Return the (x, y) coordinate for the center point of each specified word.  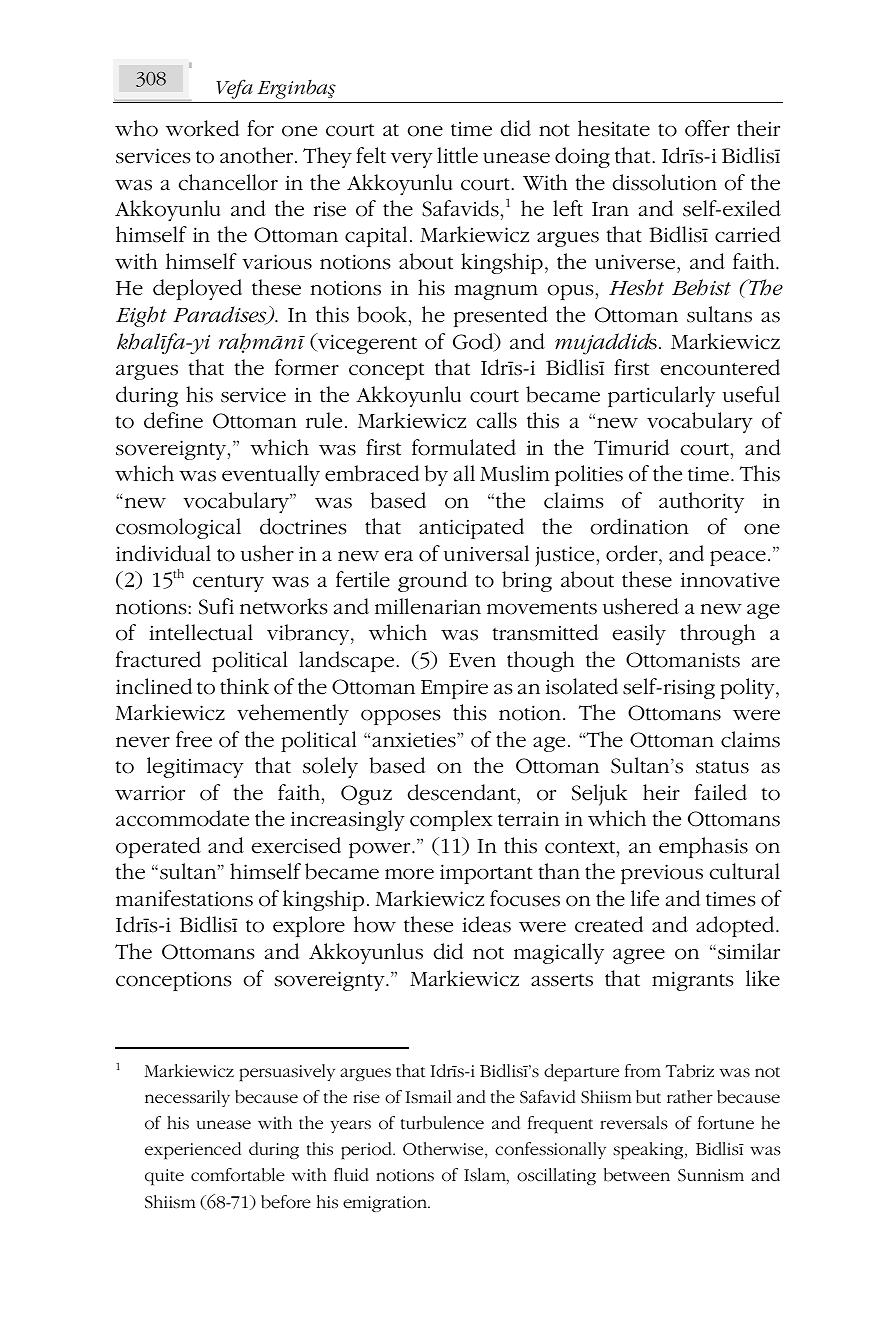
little (457, 155)
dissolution (665, 182)
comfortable (238, 1175)
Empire (454, 689)
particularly (661, 396)
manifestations (184, 898)
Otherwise (444, 1150)
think (244, 686)
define (173, 420)
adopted (736, 926)
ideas (486, 924)
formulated (464, 447)
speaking (649, 1151)
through (718, 634)
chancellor (228, 182)
